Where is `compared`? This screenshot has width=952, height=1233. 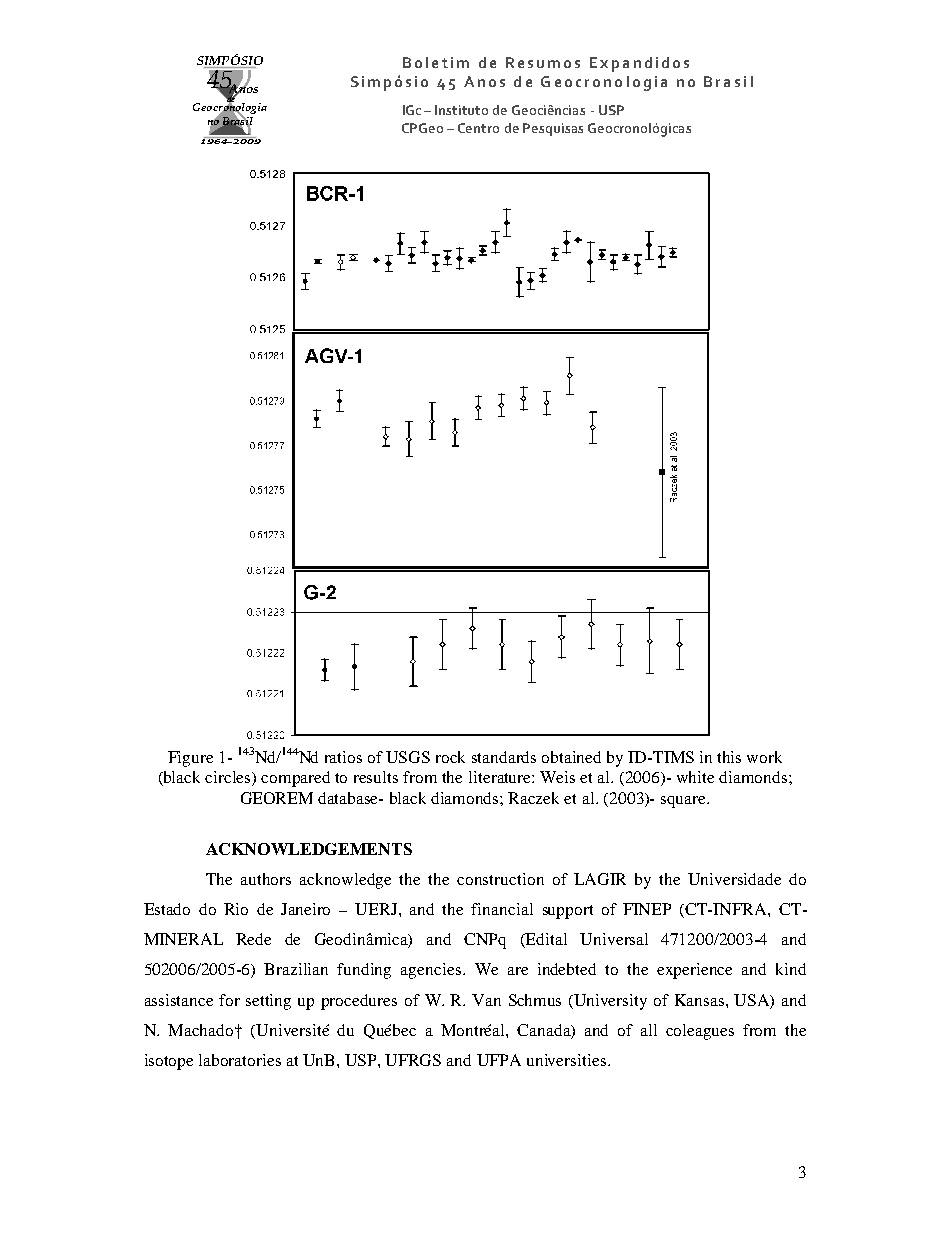
compared is located at coordinates (295, 779).
